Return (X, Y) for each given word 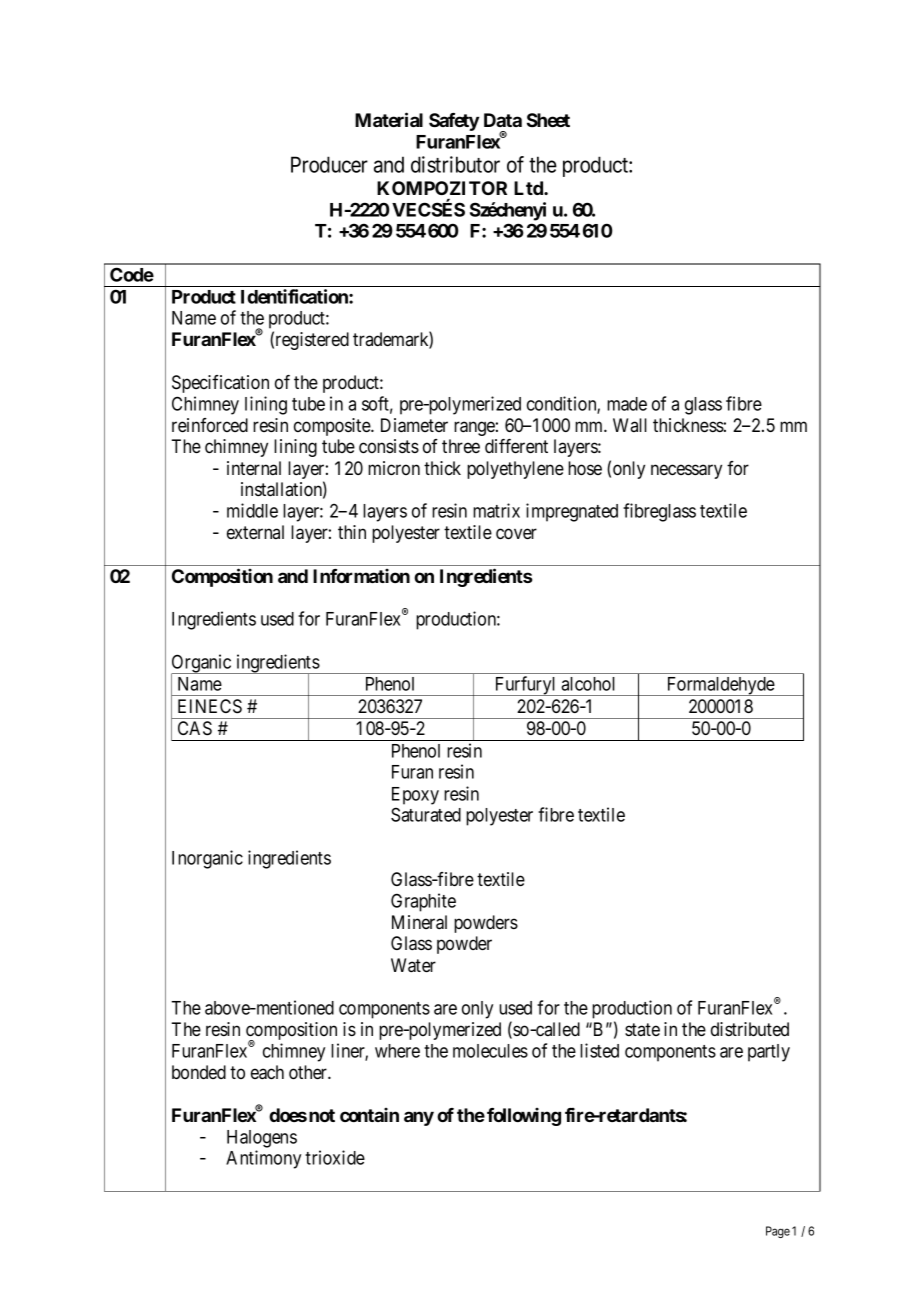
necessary (686, 471)
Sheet (548, 120)
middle (252, 510)
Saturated (426, 814)
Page (778, 1232)
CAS (195, 728)
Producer (329, 164)
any (419, 1118)
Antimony (263, 1159)
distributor (455, 164)
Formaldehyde (720, 686)
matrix (496, 510)
